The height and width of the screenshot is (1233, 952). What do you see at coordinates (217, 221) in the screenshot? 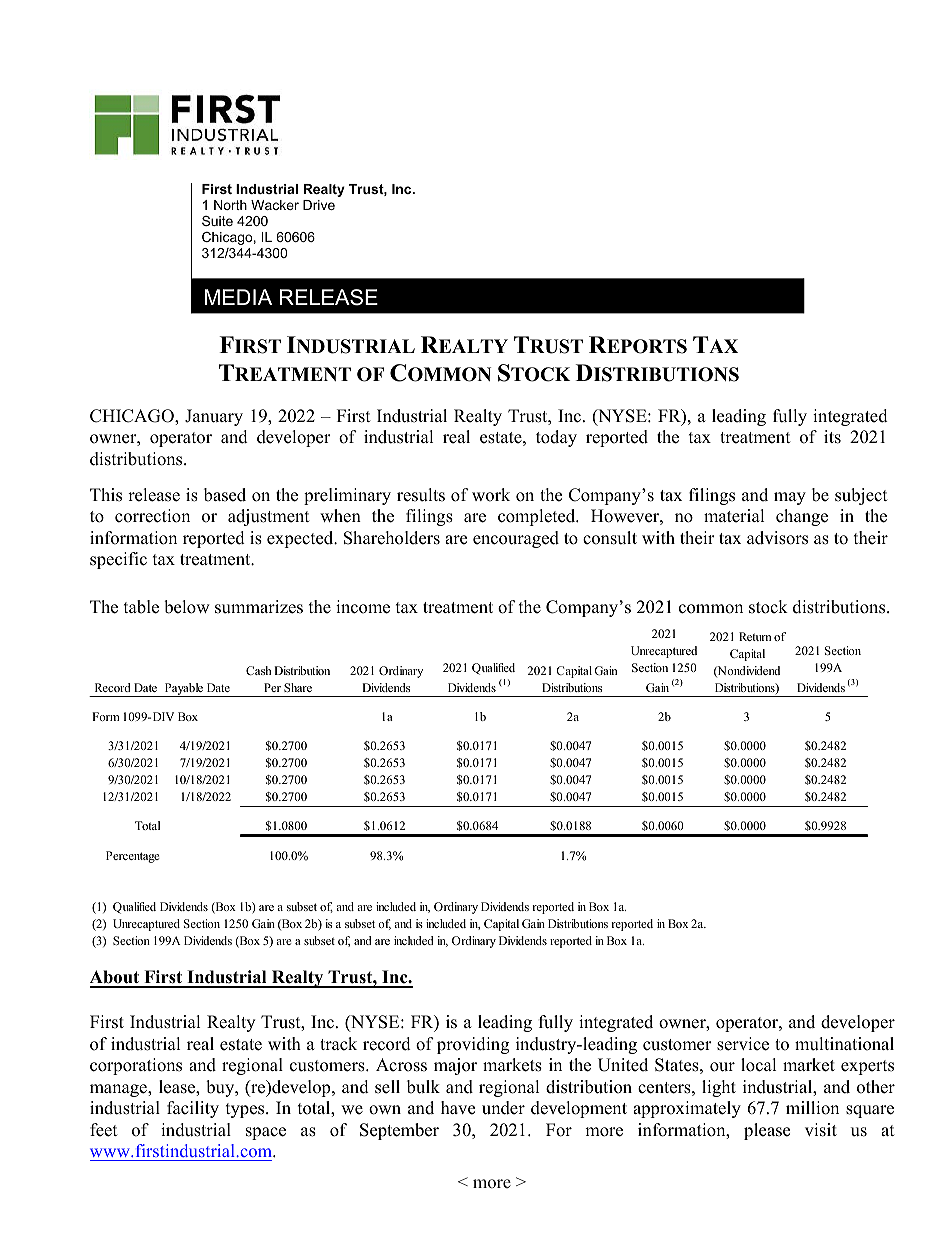
I see `Suite` at bounding box center [217, 221].
